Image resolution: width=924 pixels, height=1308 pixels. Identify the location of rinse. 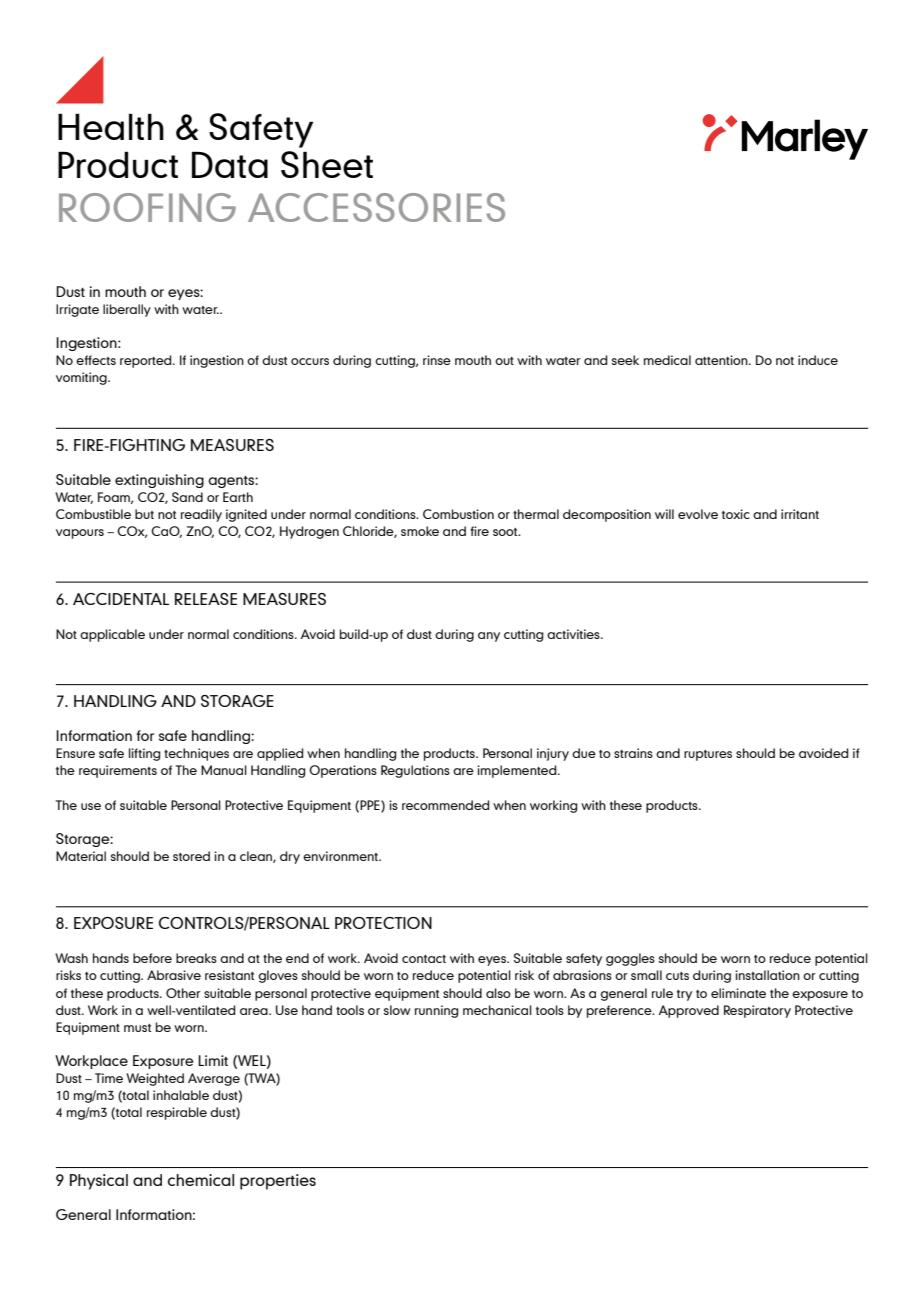
(437, 360).
